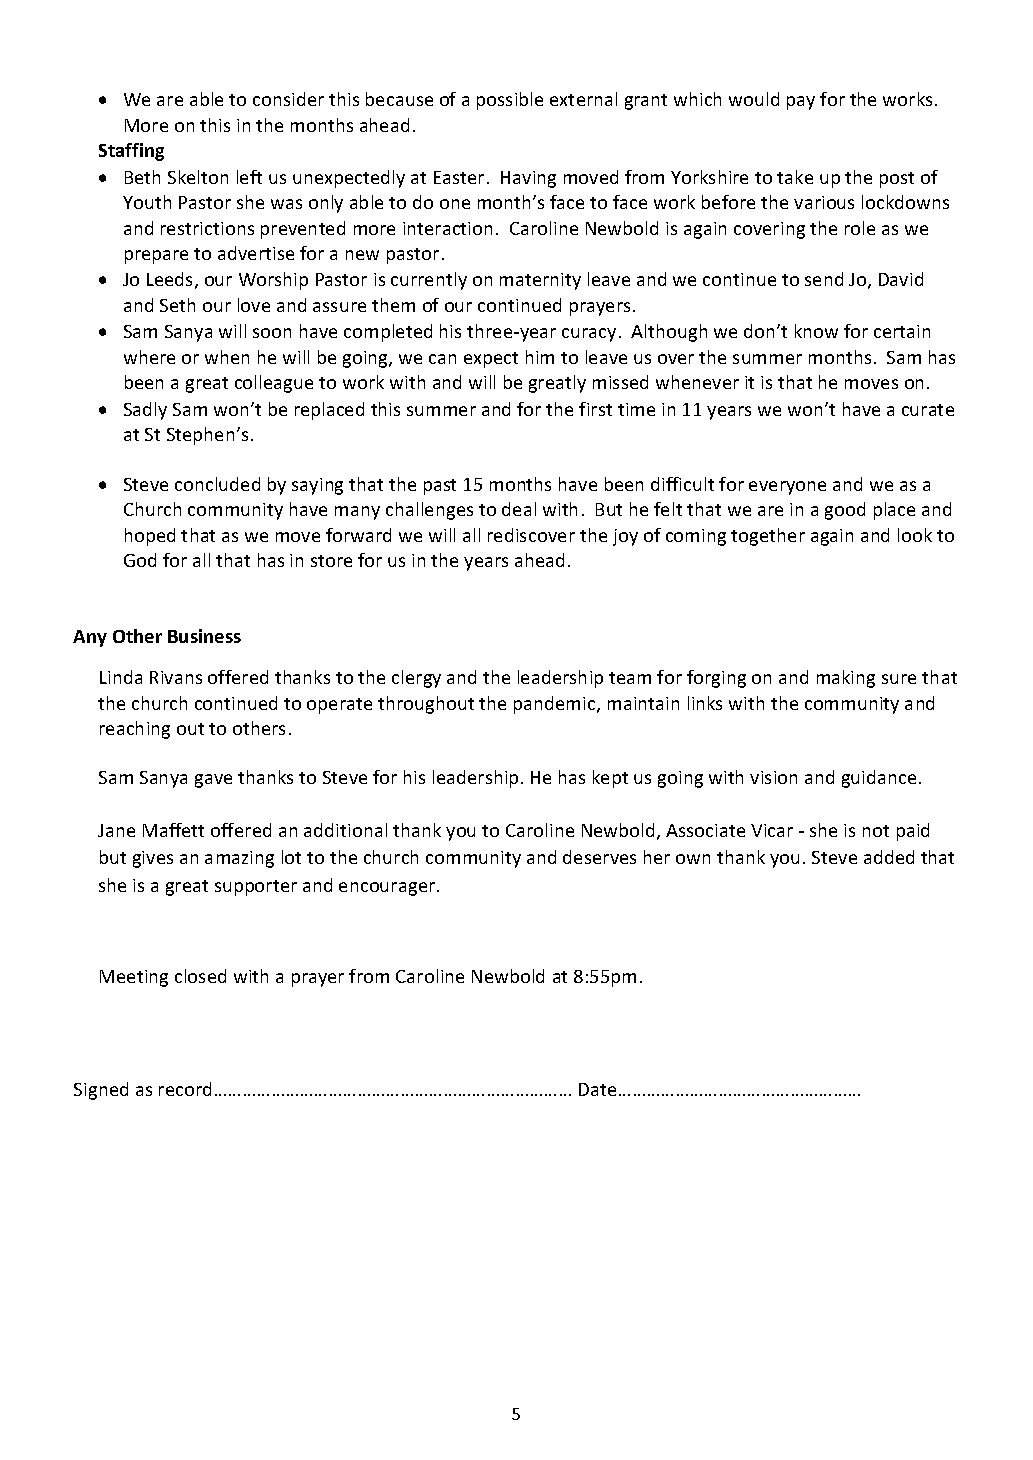  Describe the element at coordinates (204, 636) in the screenshot. I see `Business` at that location.
